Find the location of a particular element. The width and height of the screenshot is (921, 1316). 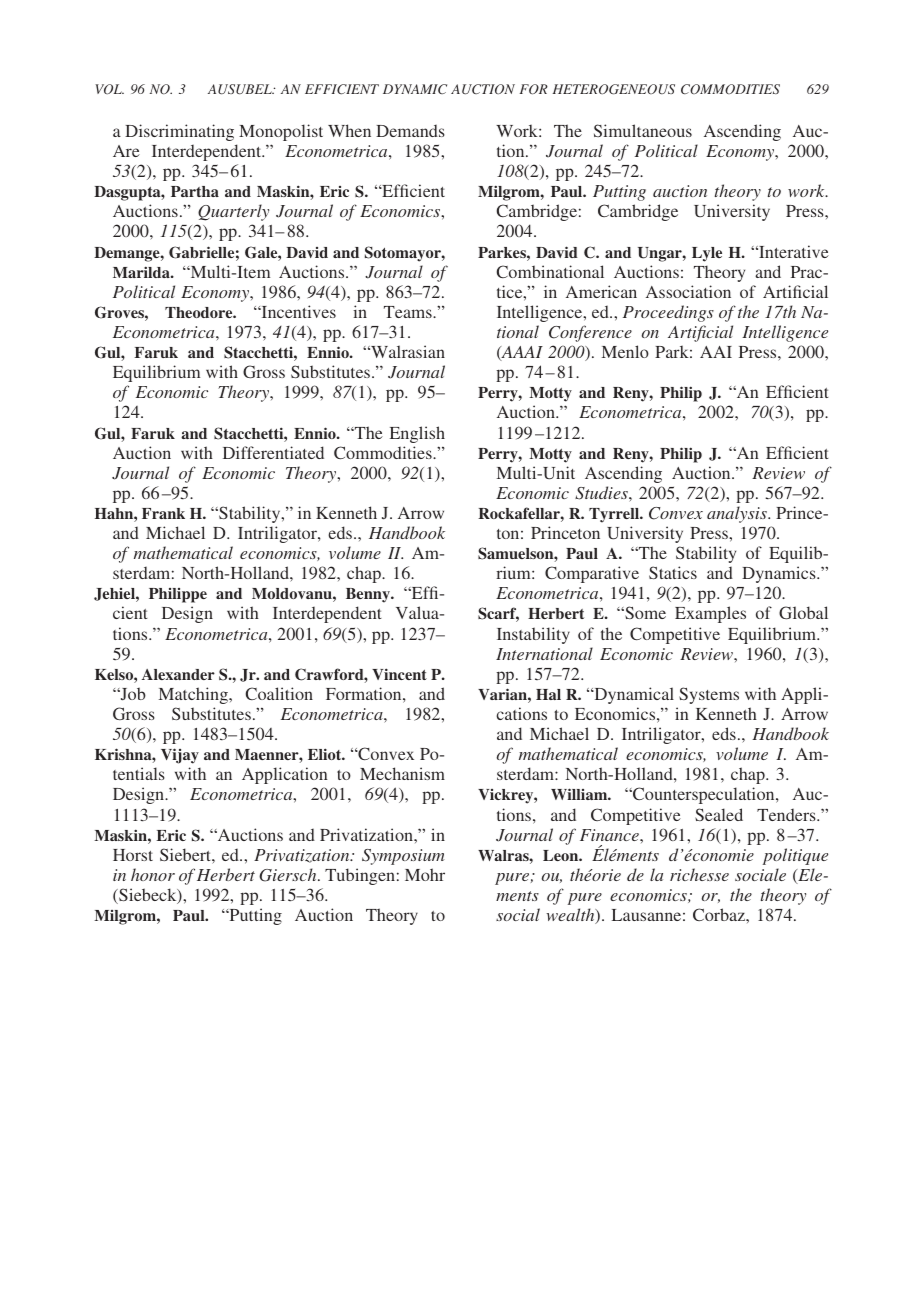

Matching is located at coordinates (194, 695).
